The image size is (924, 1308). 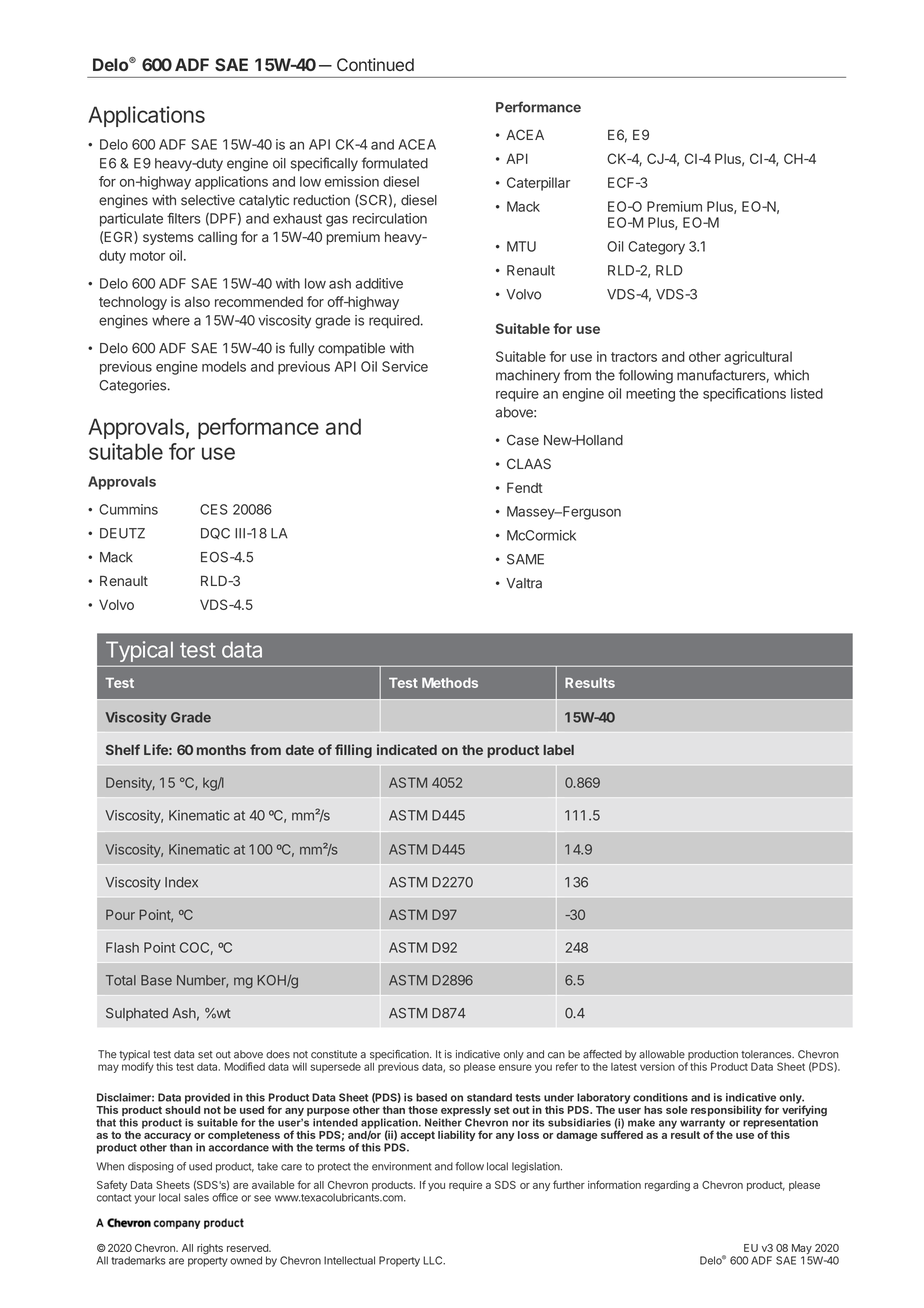 What do you see at coordinates (559, 750) in the document?
I see `label` at bounding box center [559, 750].
